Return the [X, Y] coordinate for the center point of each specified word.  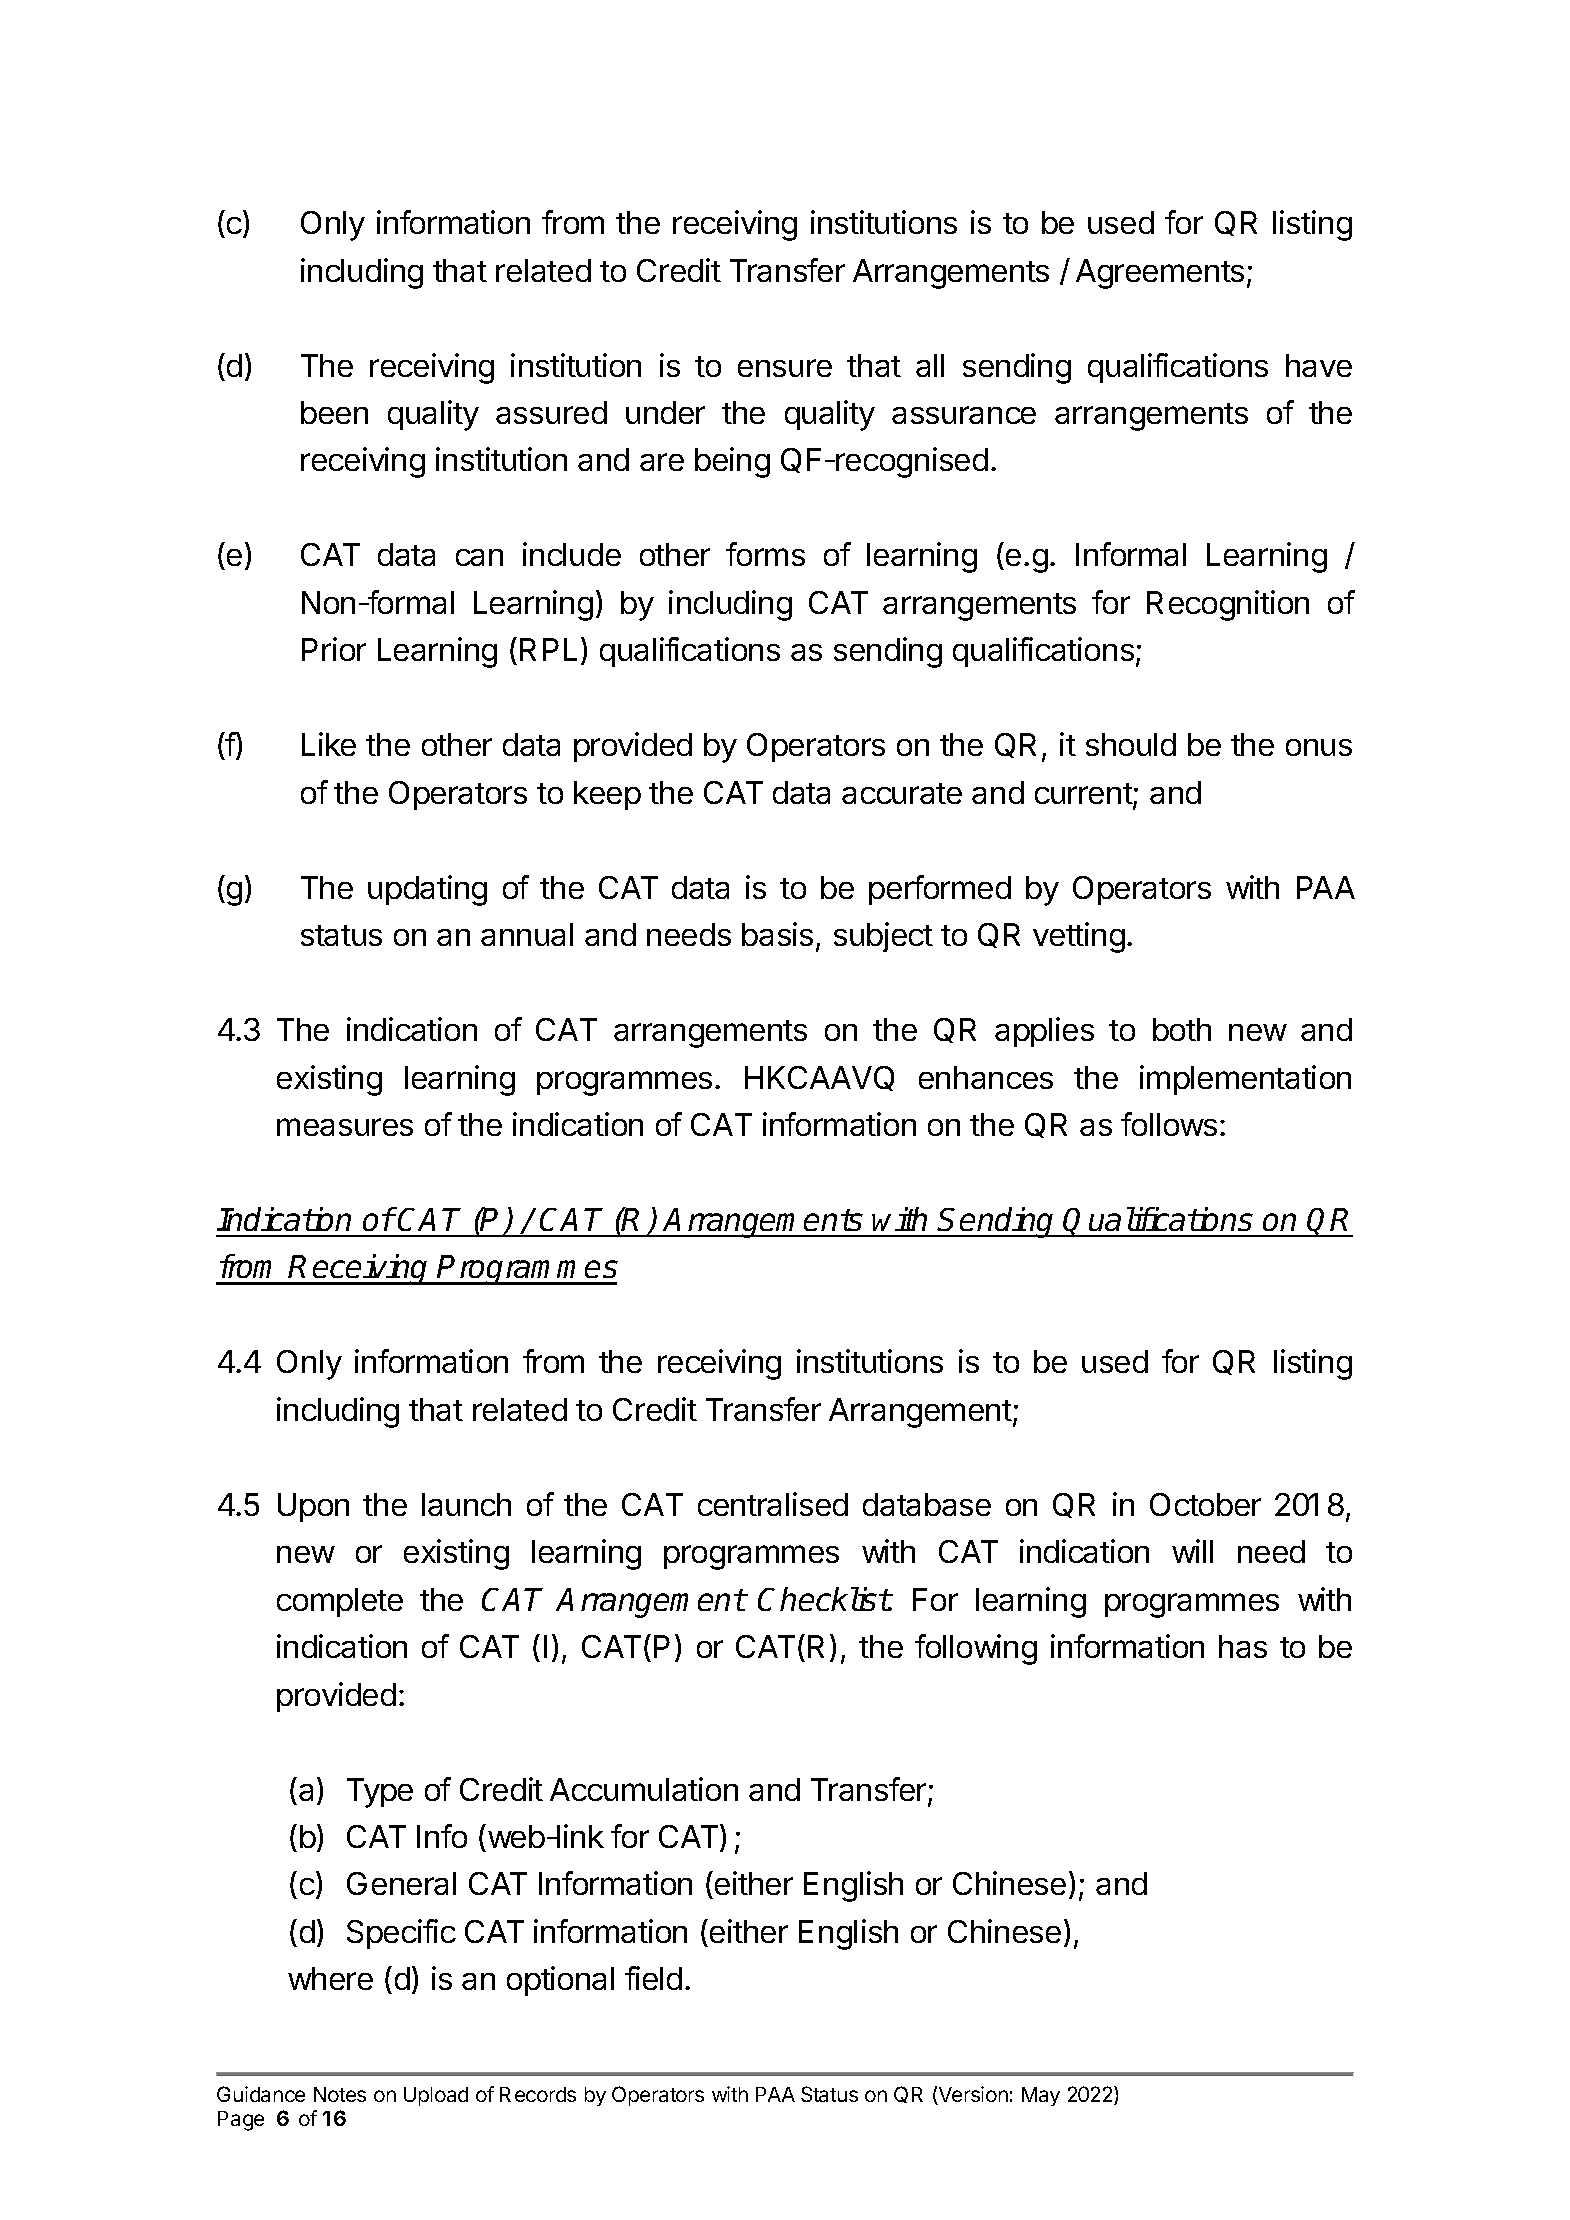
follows [1169, 1124]
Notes [340, 2094]
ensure [785, 368]
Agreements [1160, 274]
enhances [986, 1077]
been [334, 412]
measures [345, 1127]
